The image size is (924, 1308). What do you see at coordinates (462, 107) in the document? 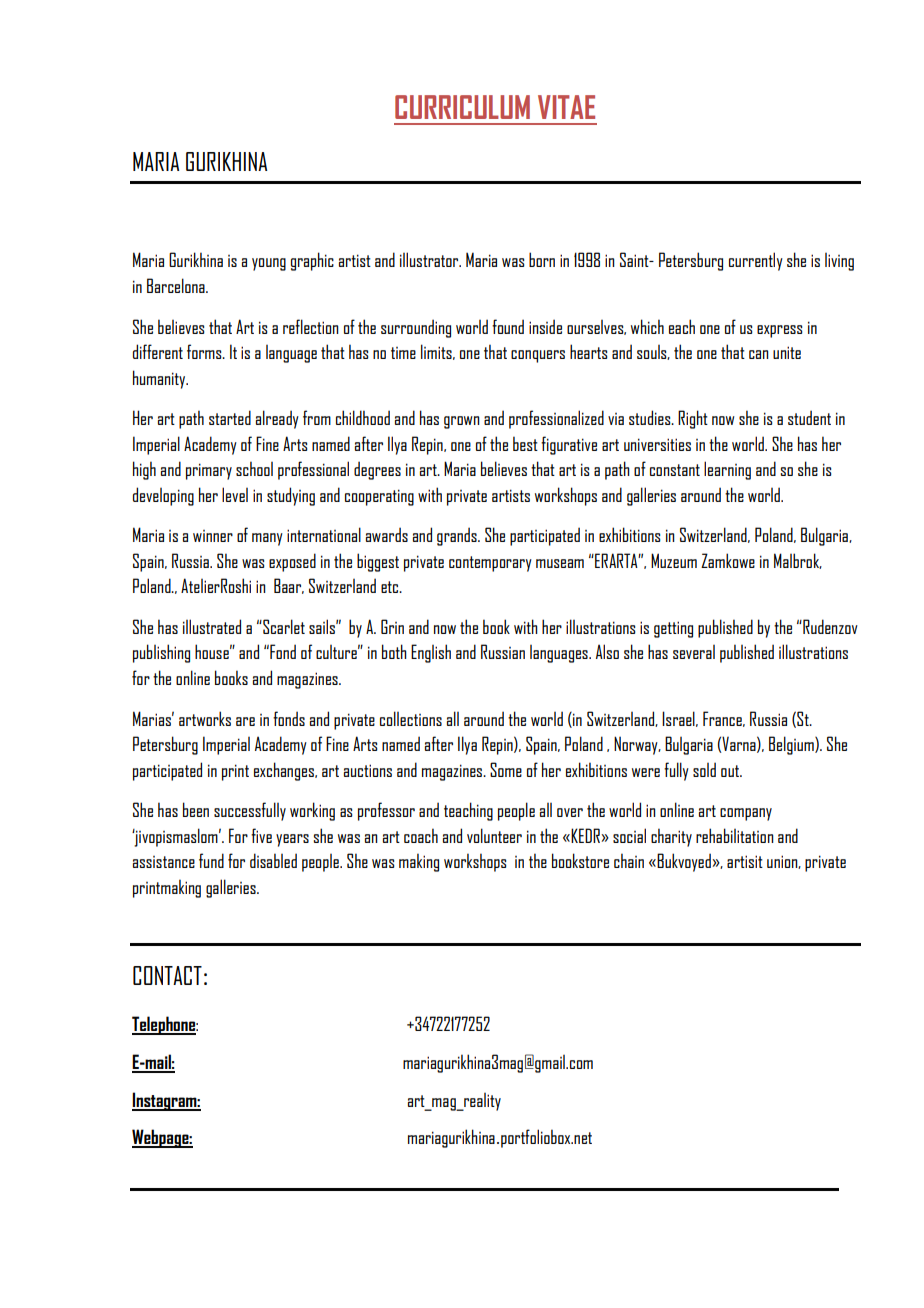
I see `CURRICULUM` at bounding box center [462, 107].
